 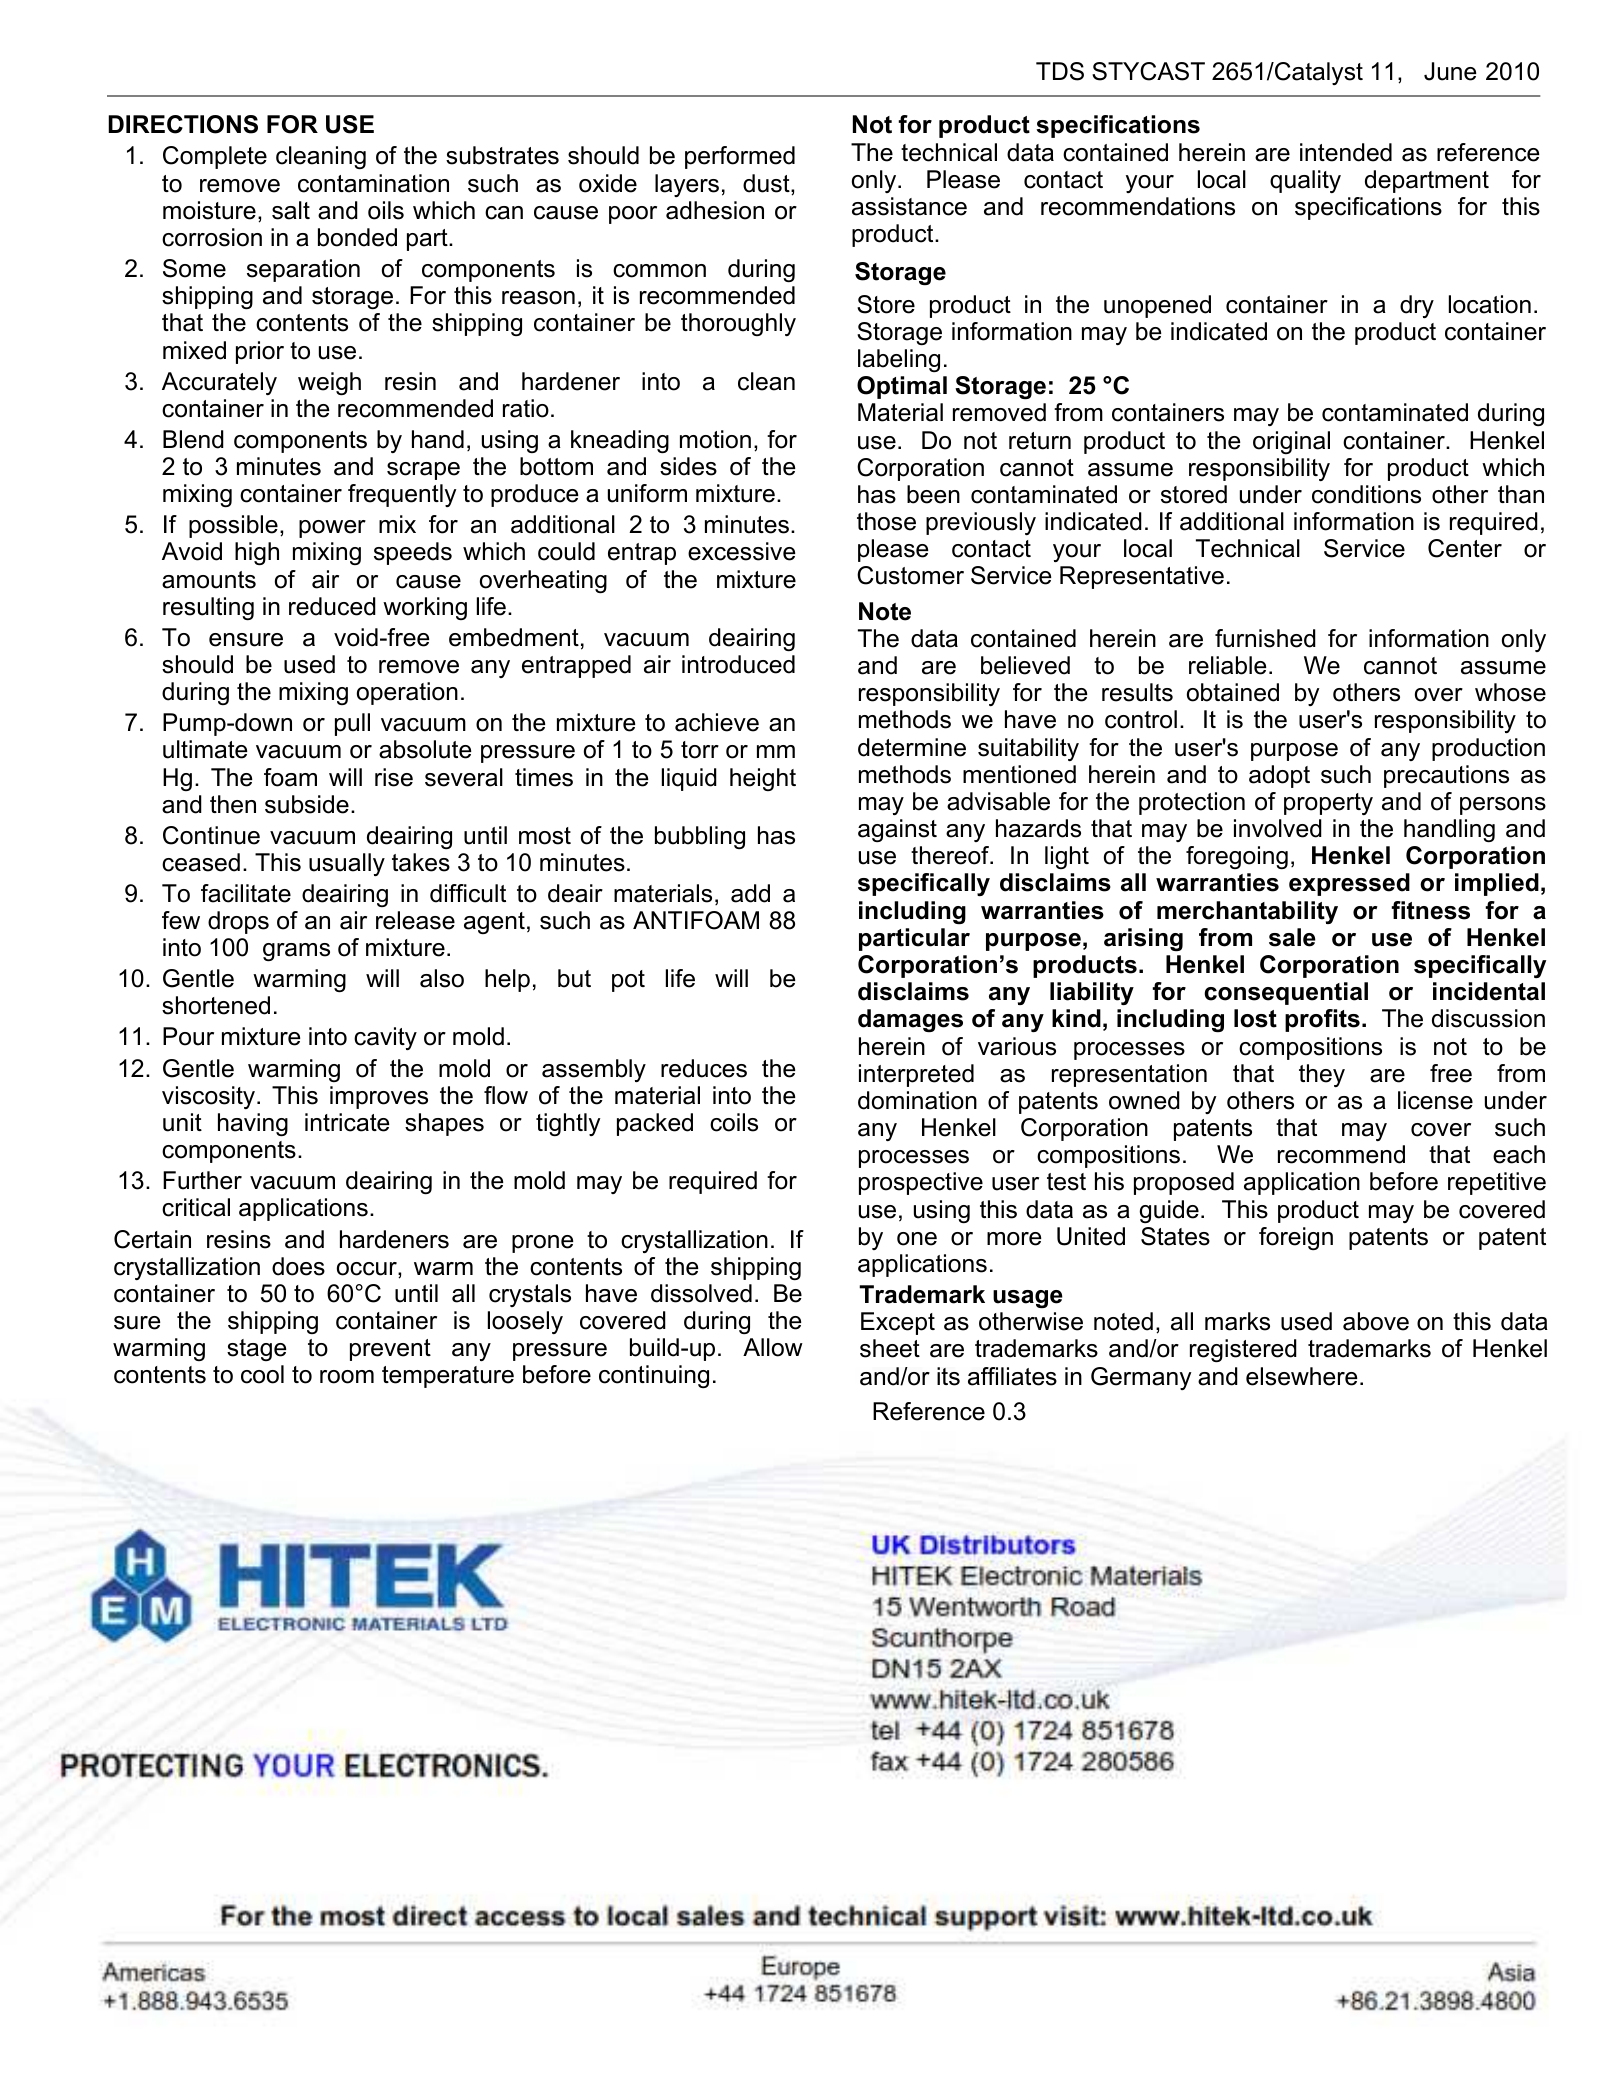 I want to click on sheet, so click(x=890, y=1348).
